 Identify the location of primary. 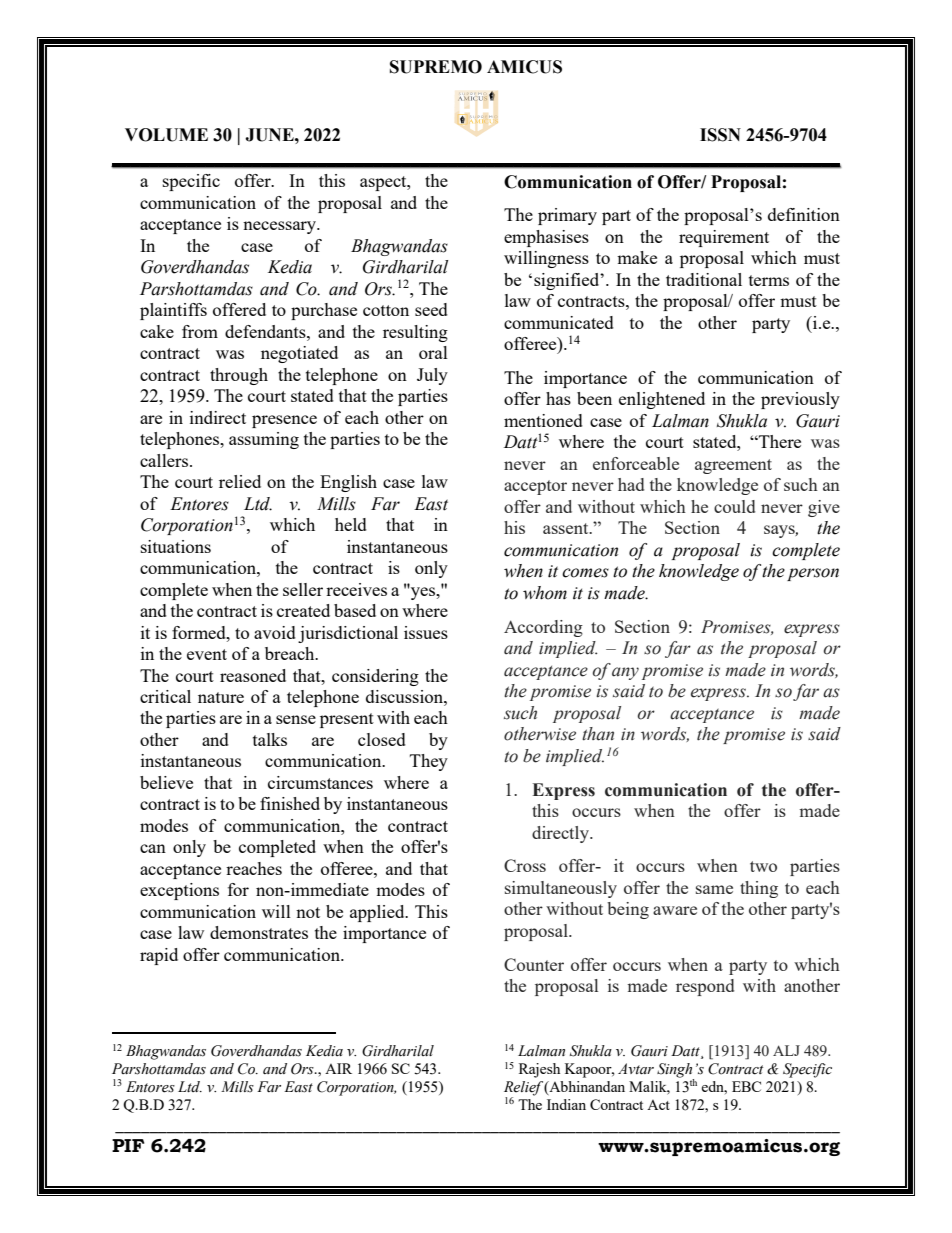
(567, 216).
